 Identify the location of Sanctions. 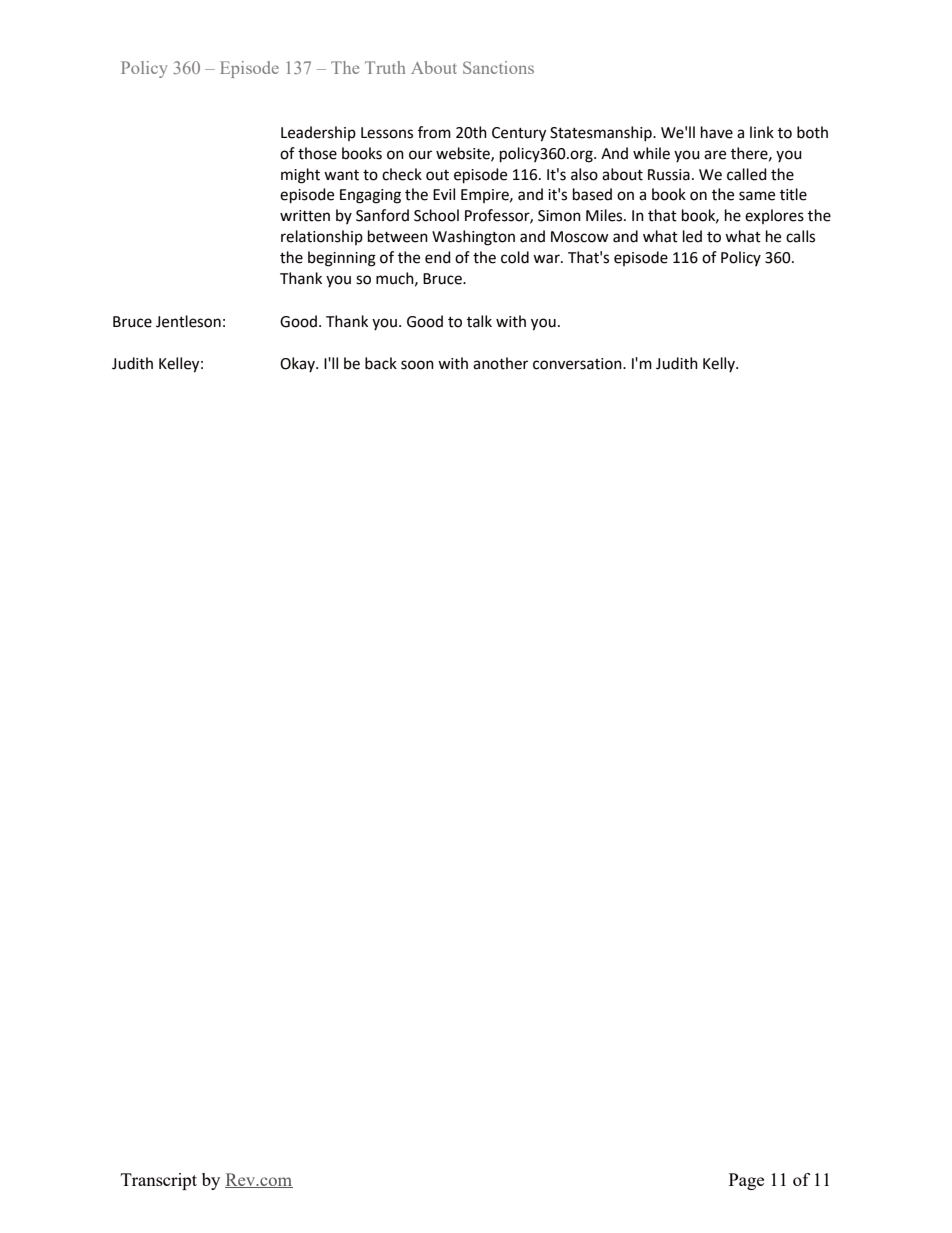
(498, 67).
